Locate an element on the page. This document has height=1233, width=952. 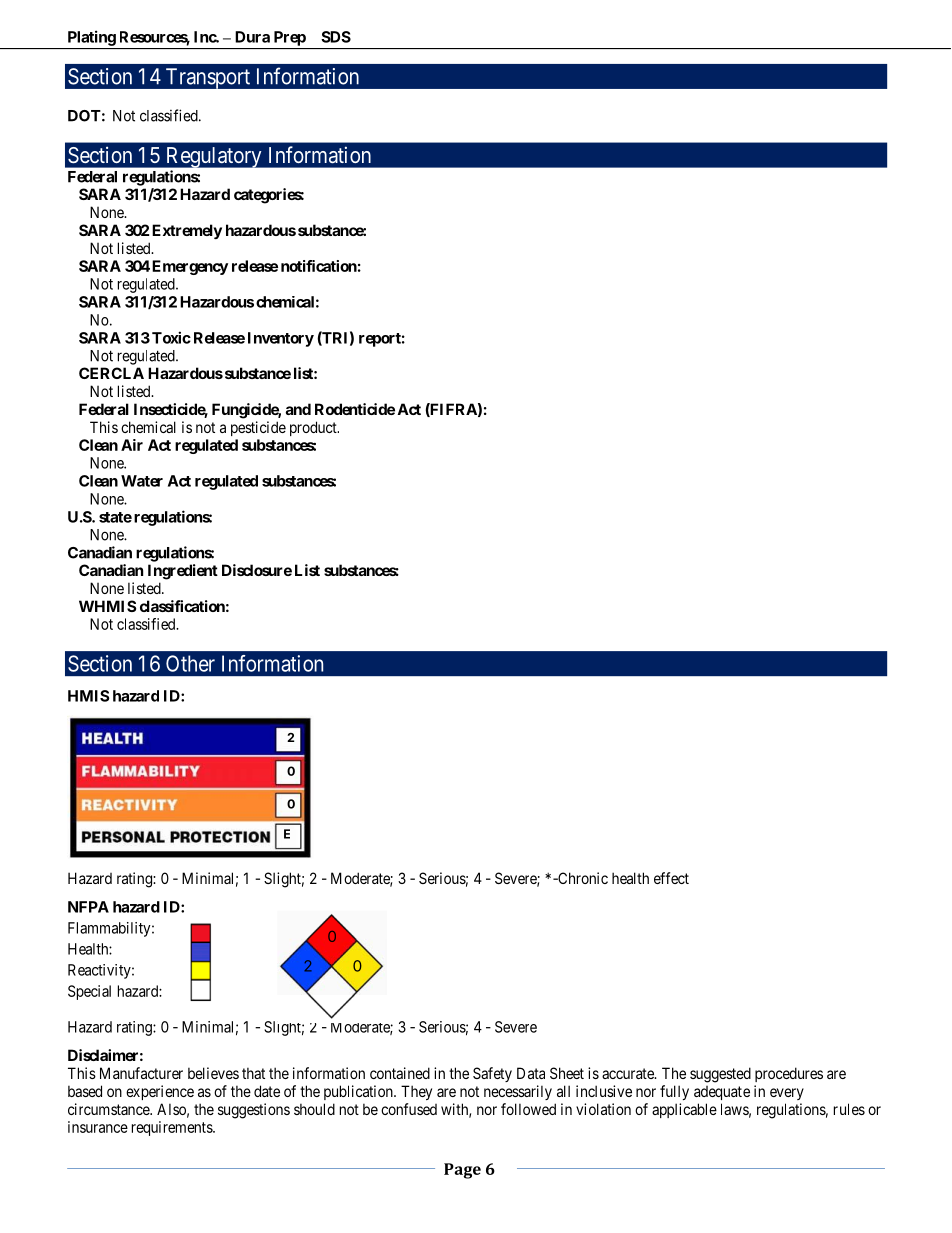
Inventory is located at coordinates (281, 339).
